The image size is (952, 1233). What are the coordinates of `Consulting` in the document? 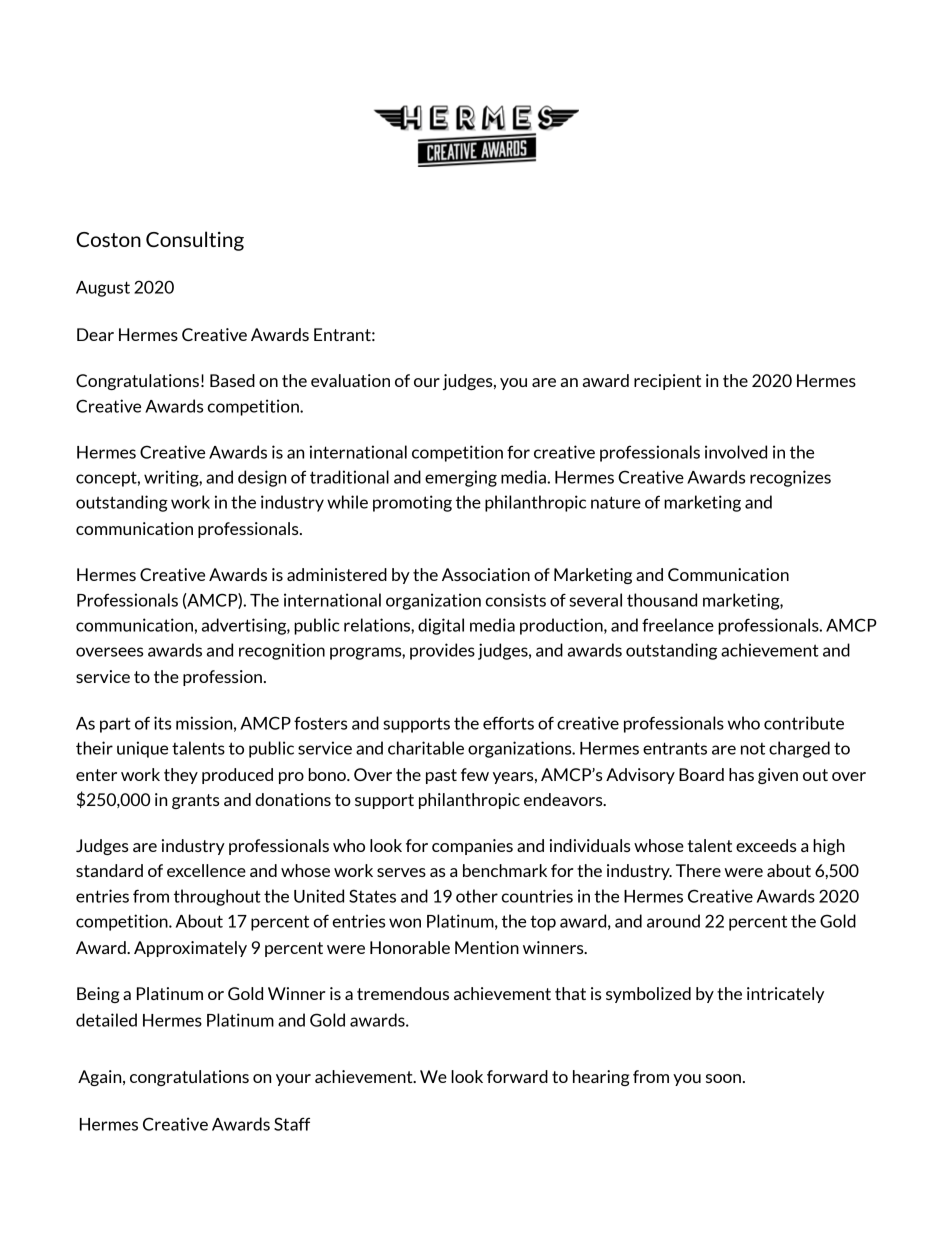 It's located at (195, 241).
